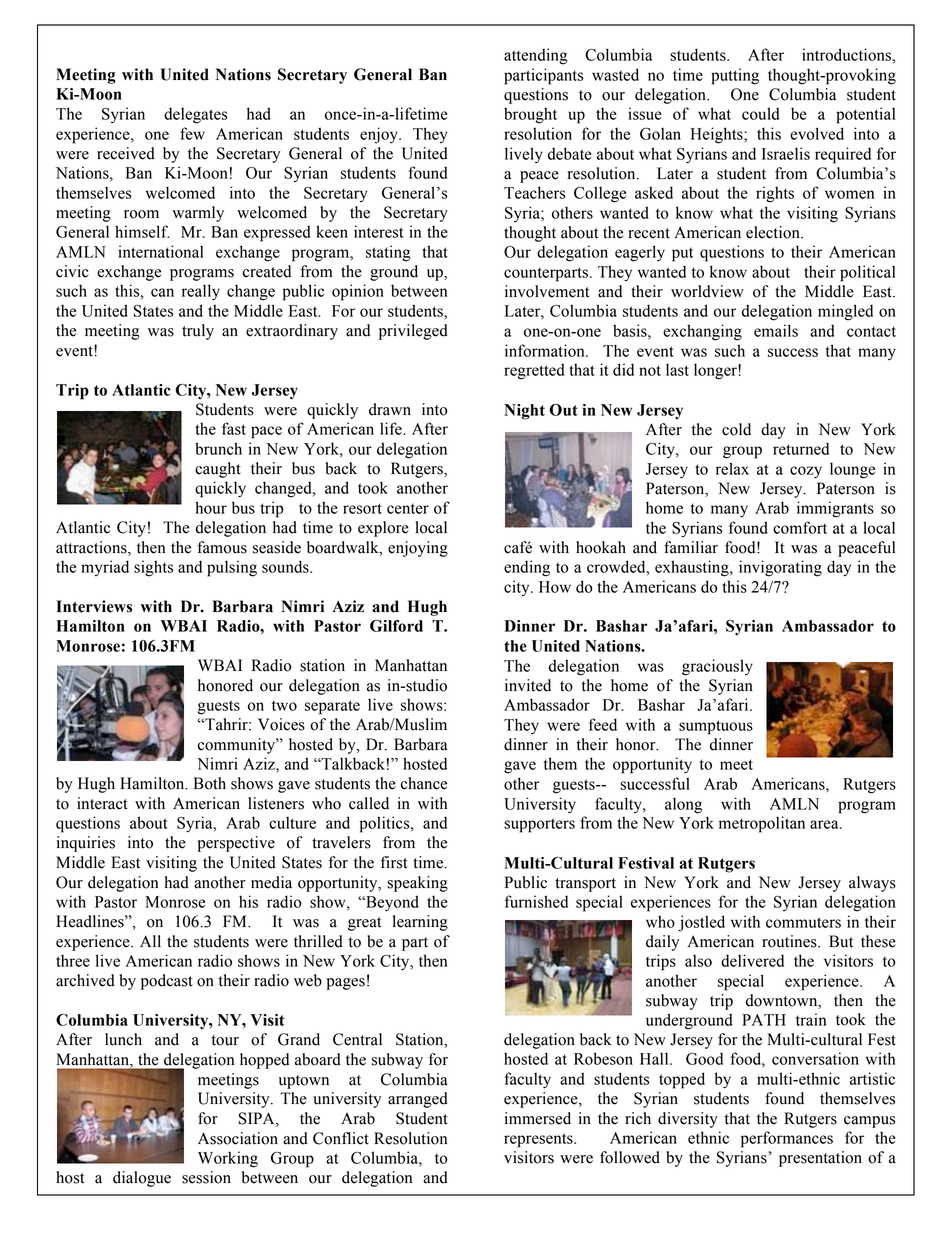 The width and height of the screenshot is (952, 1233). I want to click on sumptuous, so click(716, 727).
